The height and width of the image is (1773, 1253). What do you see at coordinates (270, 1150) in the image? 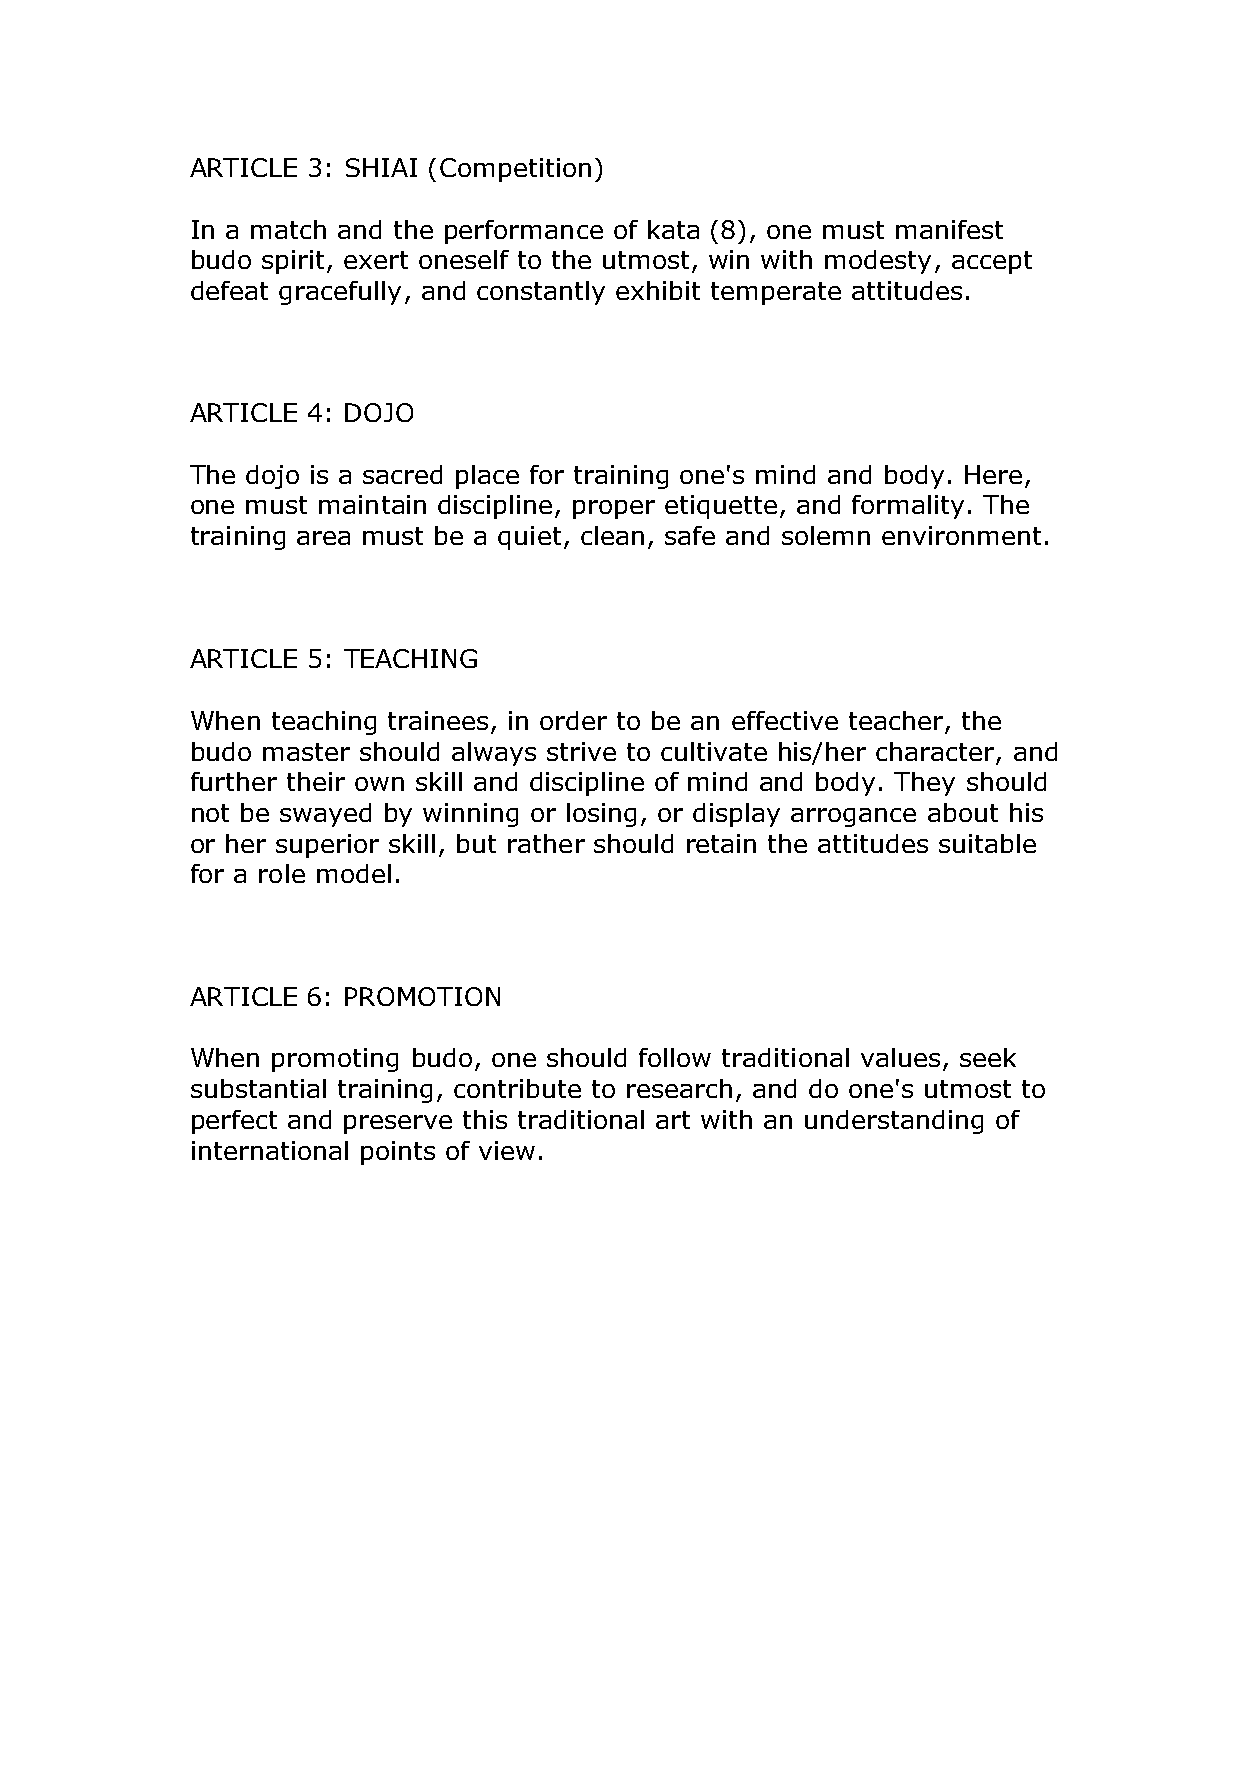
I see `international` at bounding box center [270, 1150].
